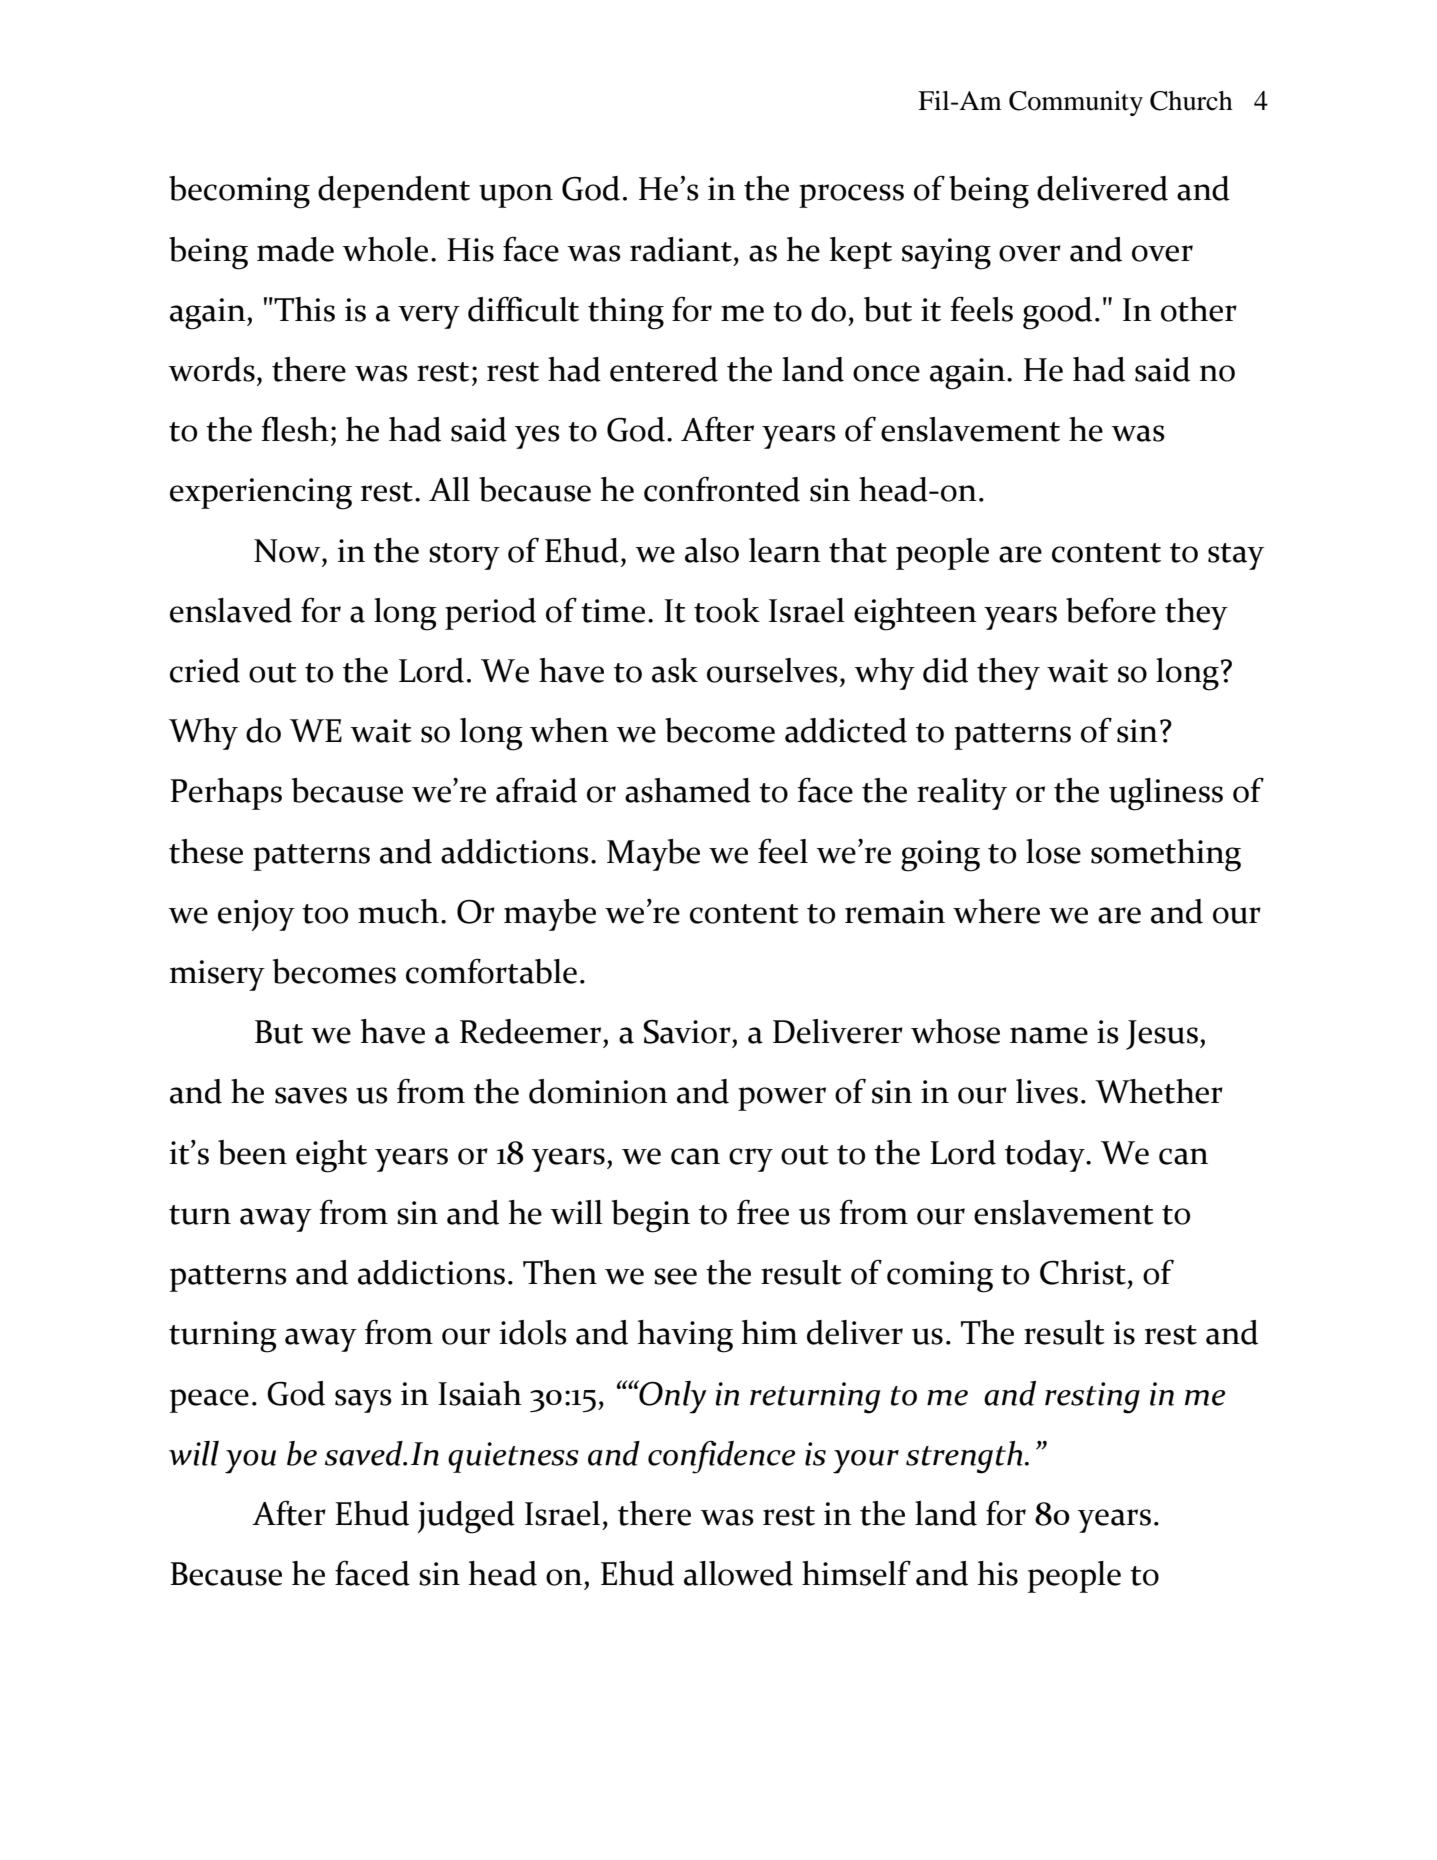 The height and width of the screenshot is (1860, 1437). What do you see at coordinates (1159, 1091) in the screenshot?
I see `Whether` at bounding box center [1159, 1091].
